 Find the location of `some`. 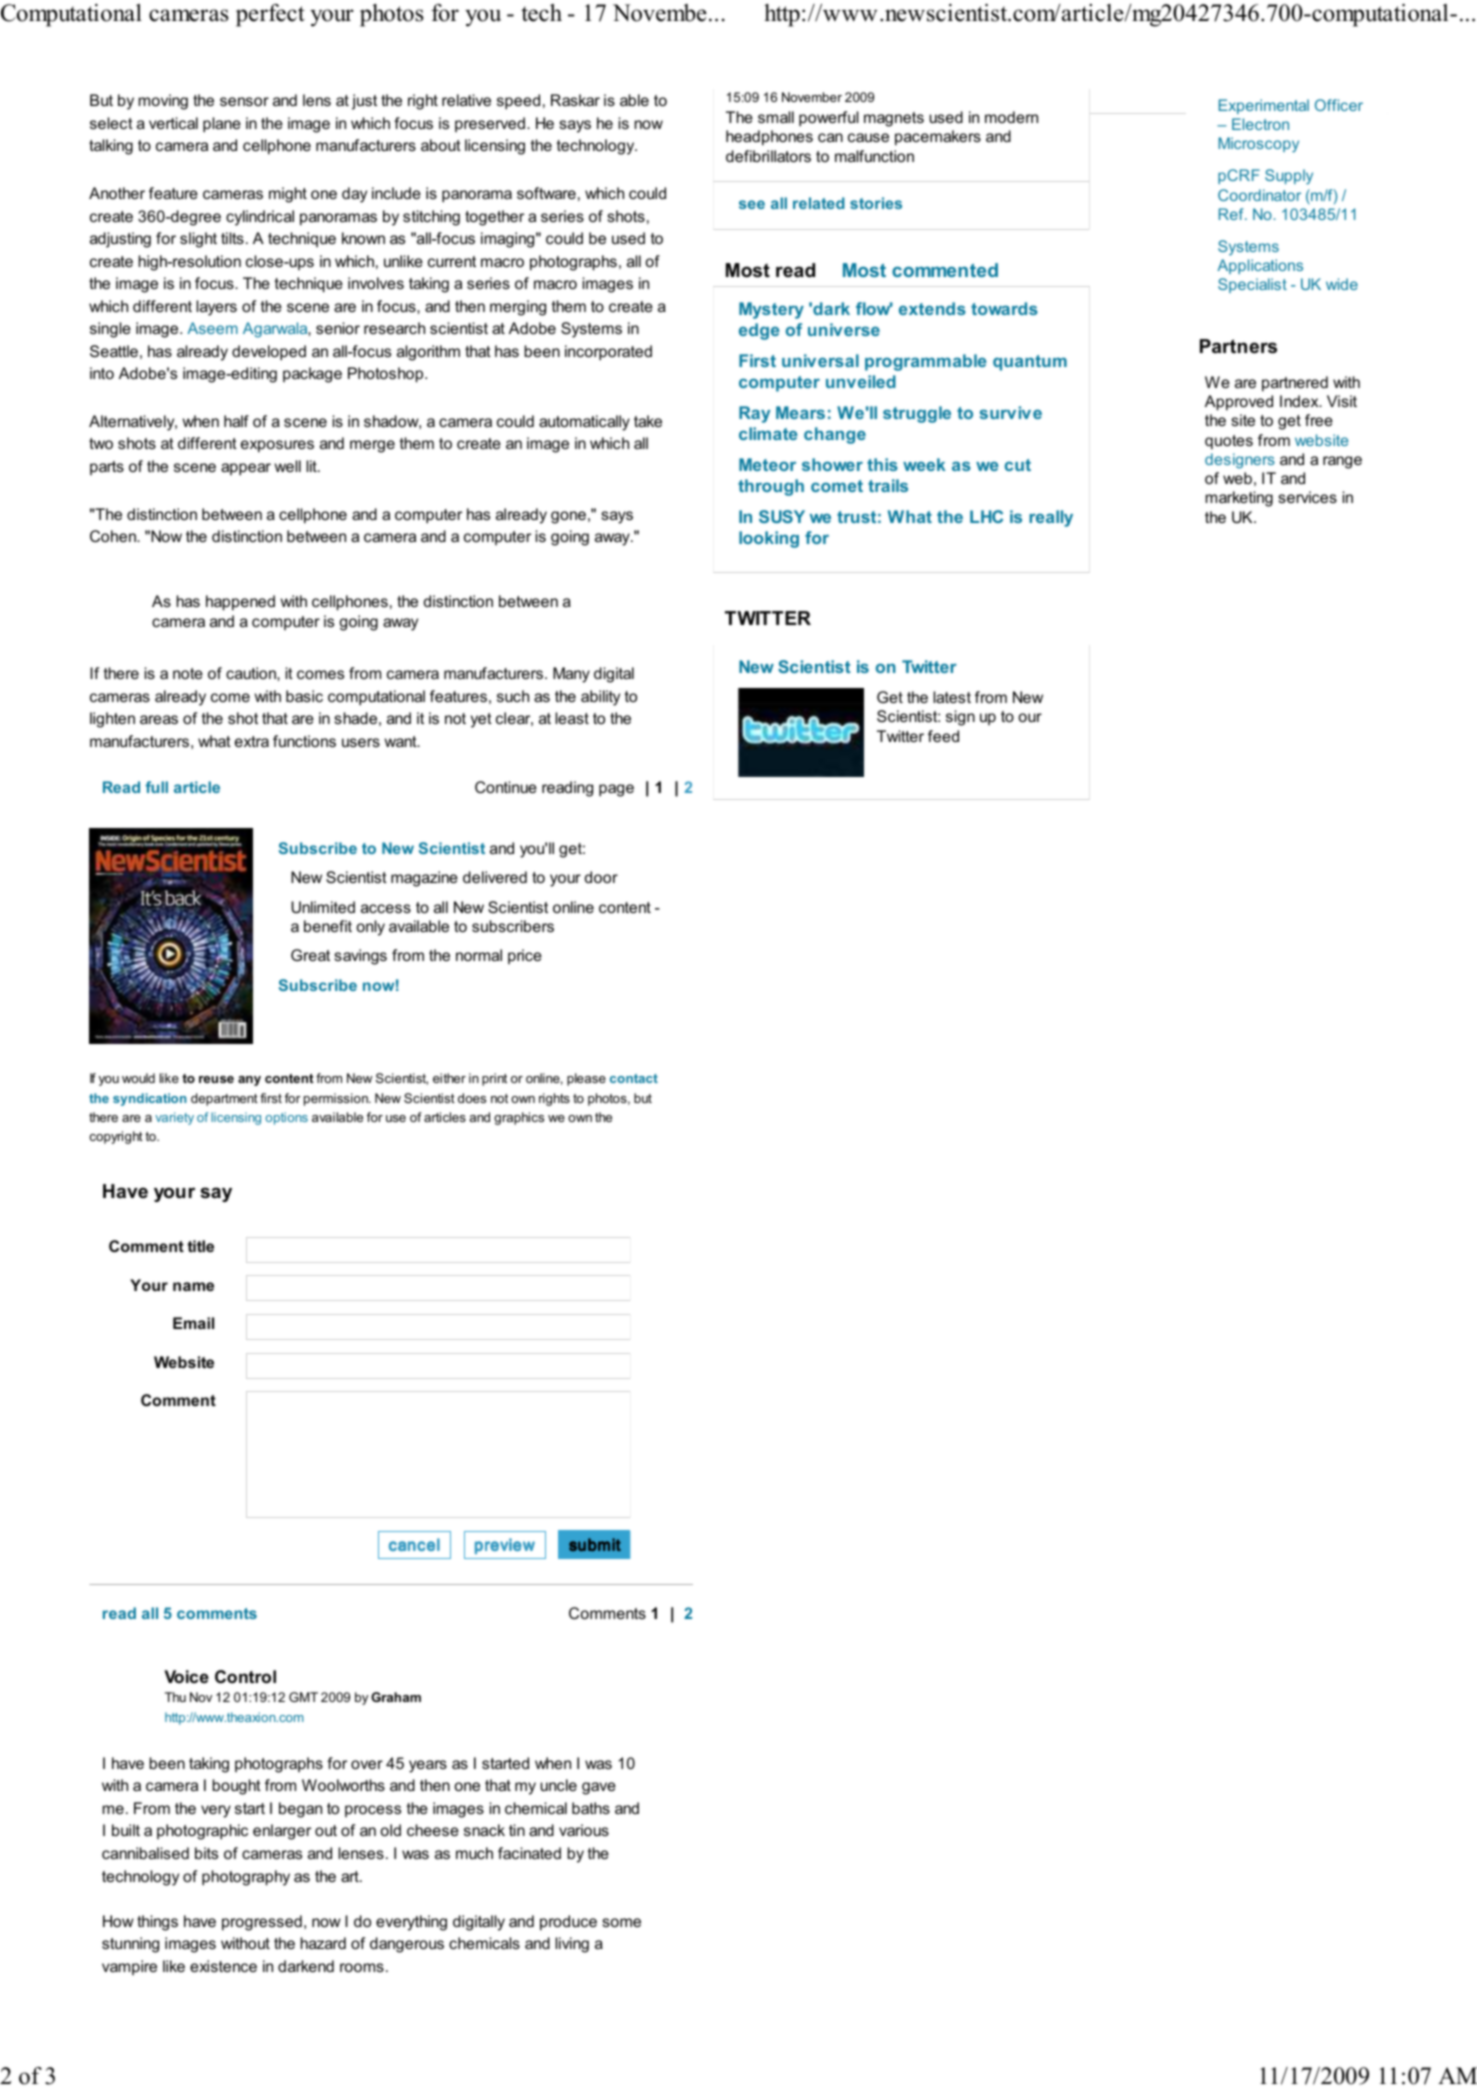

some is located at coordinates (621, 1922).
